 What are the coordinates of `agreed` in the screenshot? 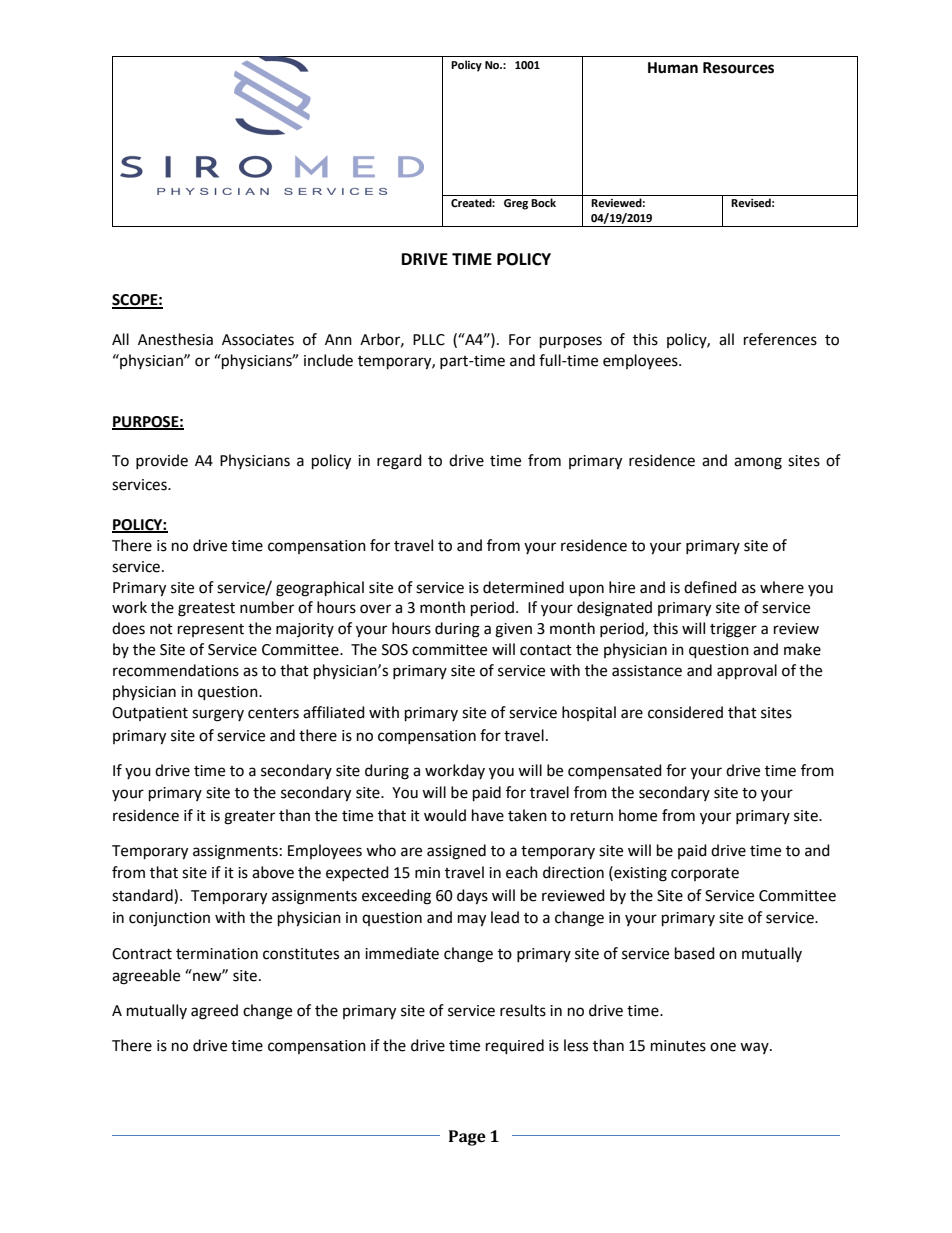 It's located at (214, 1012).
